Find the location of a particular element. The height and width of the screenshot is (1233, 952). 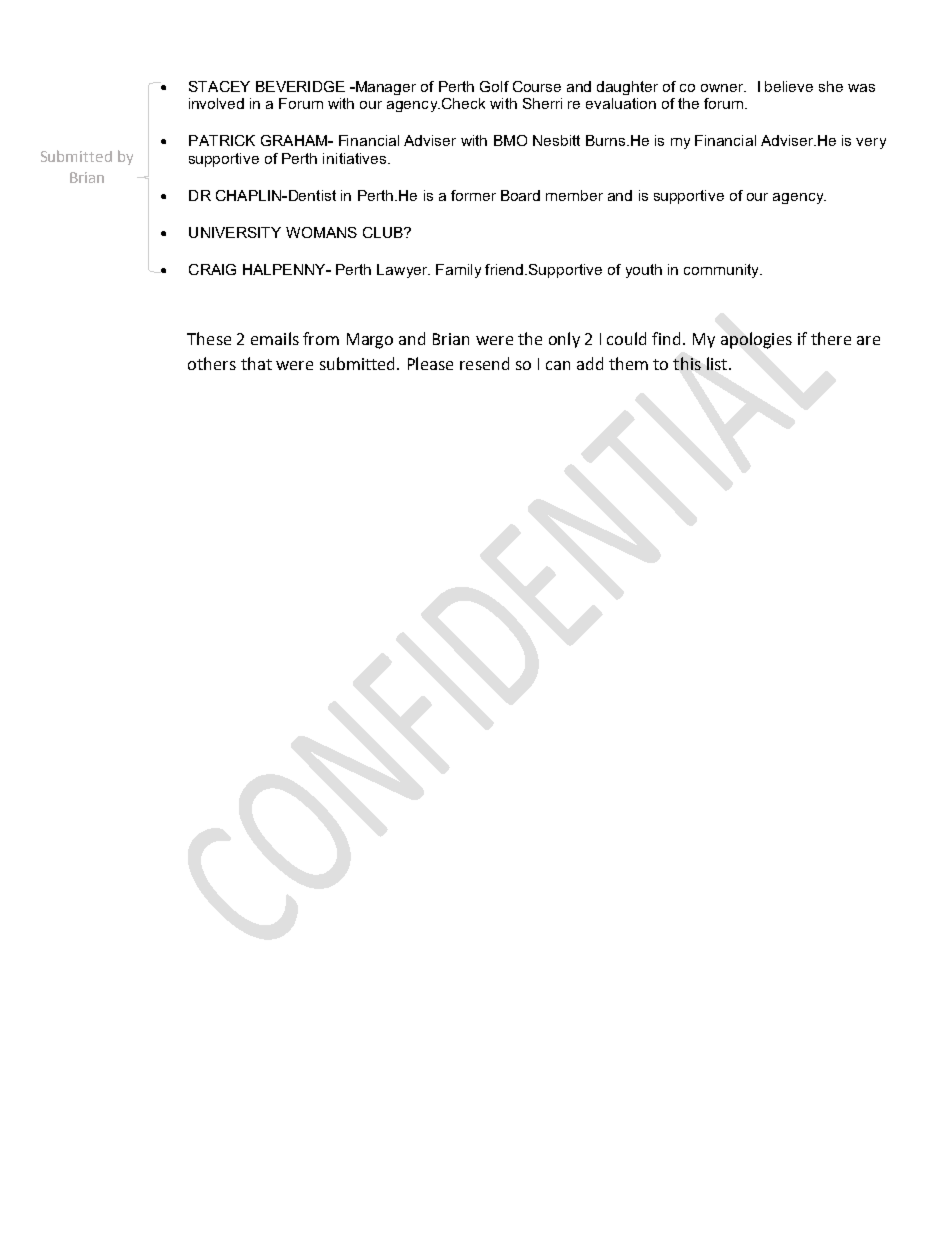

community is located at coordinates (722, 271).
